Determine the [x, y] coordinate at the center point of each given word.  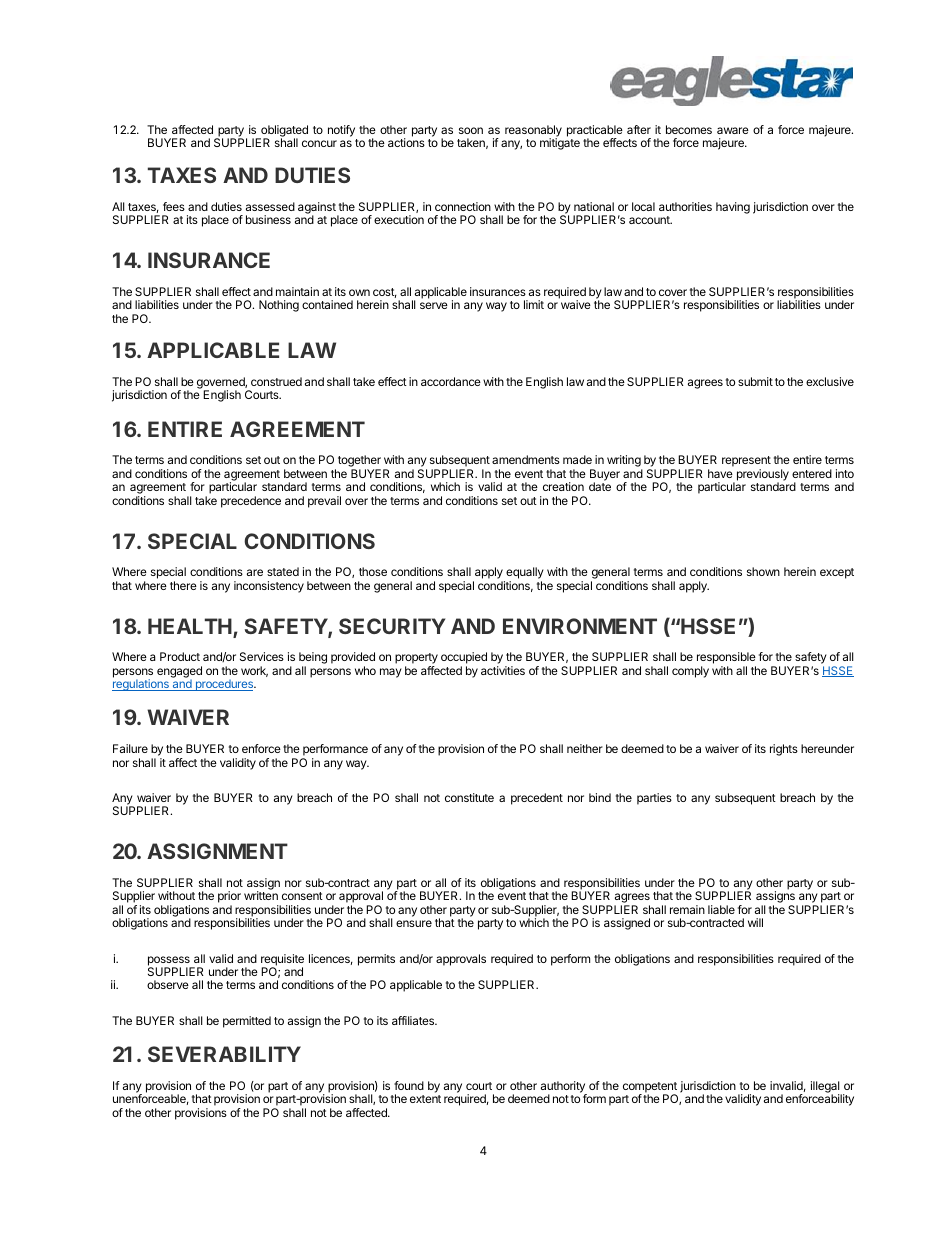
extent [425, 1099]
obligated [283, 132]
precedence [251, 502]
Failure [130, 748]
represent [746, 463]
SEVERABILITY [224, 1054]
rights [784, 750]
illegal [826, 1088]
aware [733, 130]
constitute [469, 797]
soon [471, 130]
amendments [526, 459]
